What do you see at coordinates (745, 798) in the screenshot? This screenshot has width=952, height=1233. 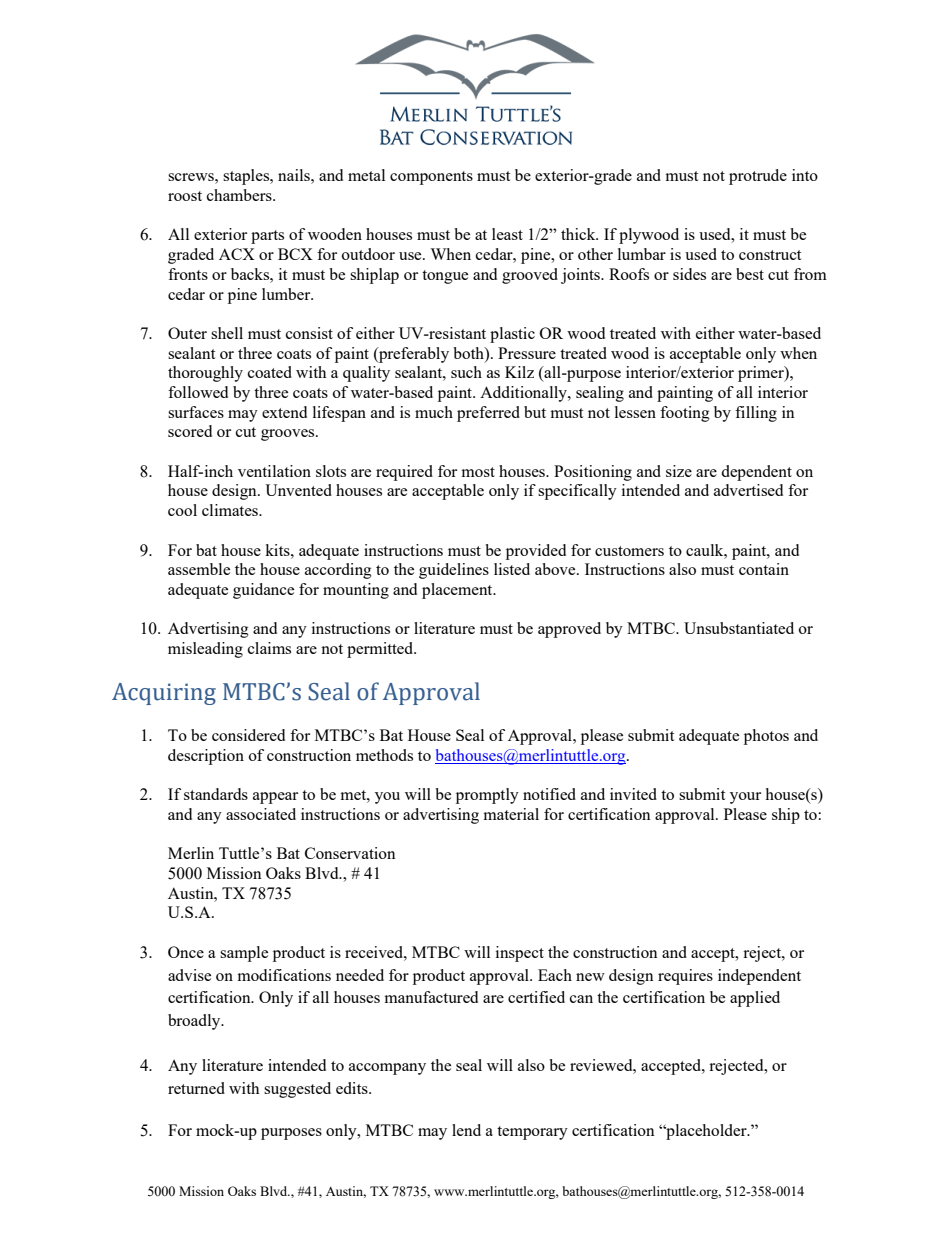 I see `your` at bounding box center [745, 798].
